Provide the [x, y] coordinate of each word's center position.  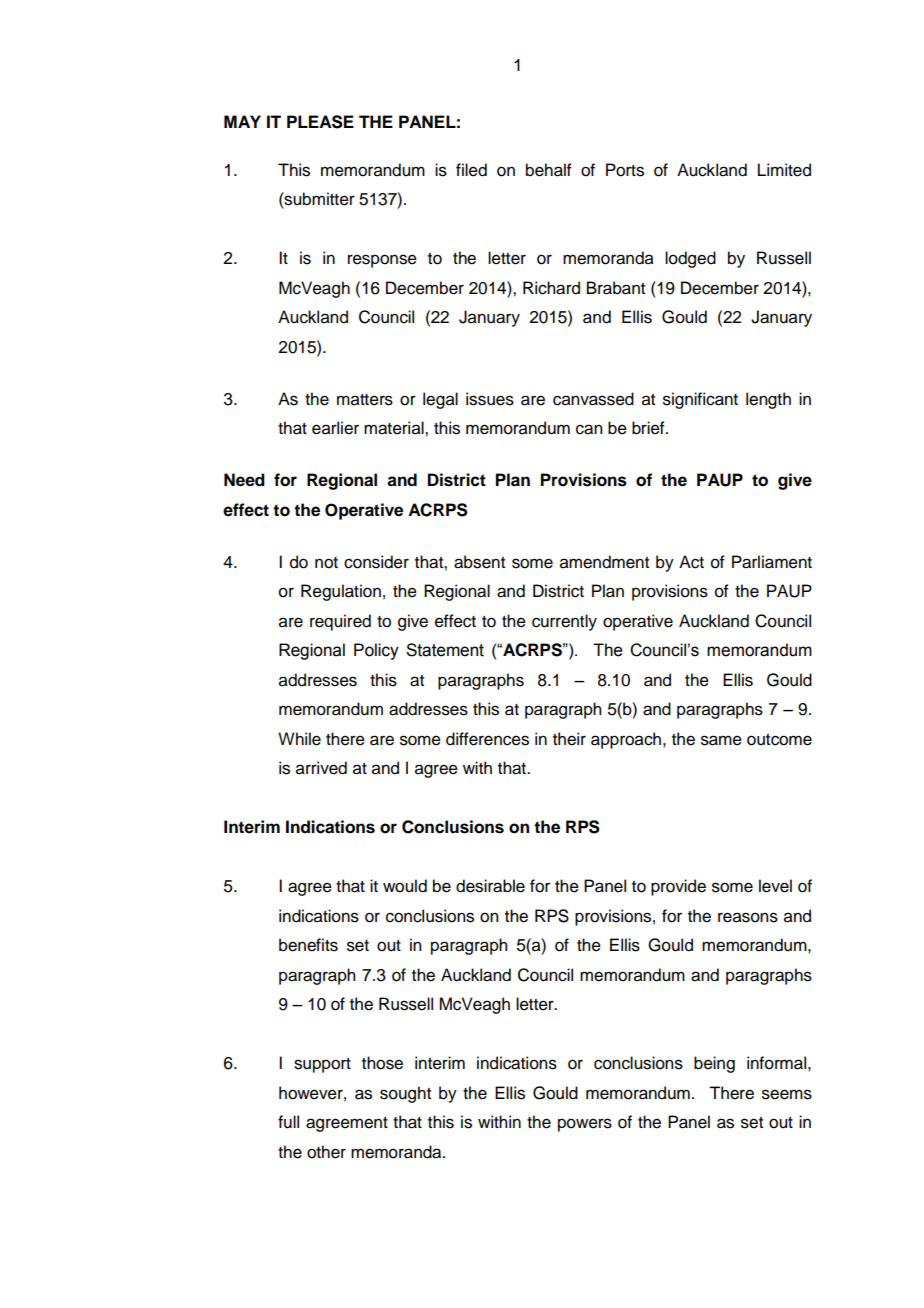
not [326, 563]
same [721, 740]
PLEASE [320, 122]
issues [490, 399]
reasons [748, 917]
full [288, 1122]
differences [487, 739]
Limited [784, 170]
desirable [490, 886]
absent [479, 562]
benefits [308, 945]
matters [365, 400]
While [299, 739]
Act [691, 562]
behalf [549, 170]
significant [700, 400]
